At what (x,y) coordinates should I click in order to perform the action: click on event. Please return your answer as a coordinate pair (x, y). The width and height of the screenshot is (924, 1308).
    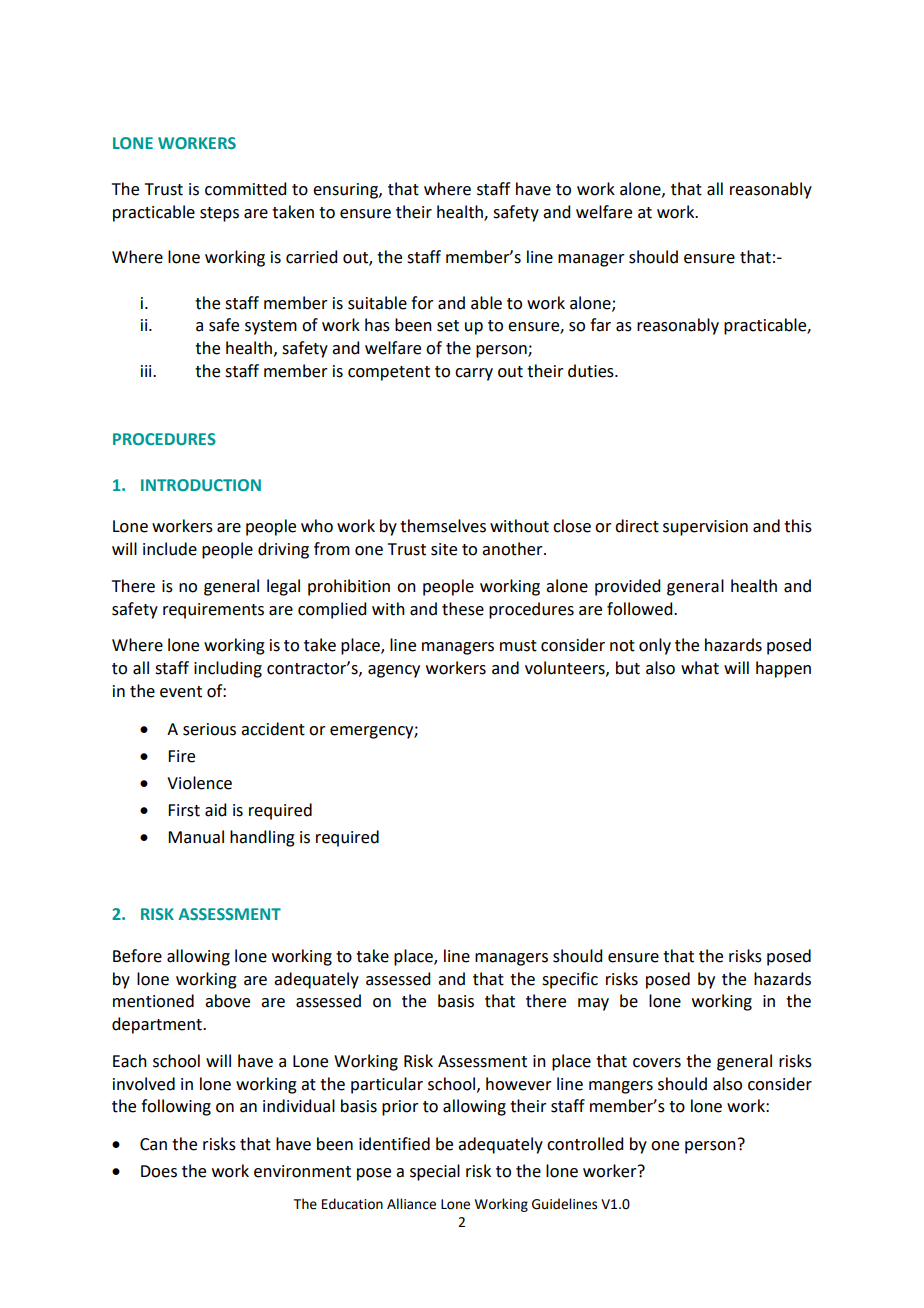
    Looking at the image, I should click on (181, 692).
